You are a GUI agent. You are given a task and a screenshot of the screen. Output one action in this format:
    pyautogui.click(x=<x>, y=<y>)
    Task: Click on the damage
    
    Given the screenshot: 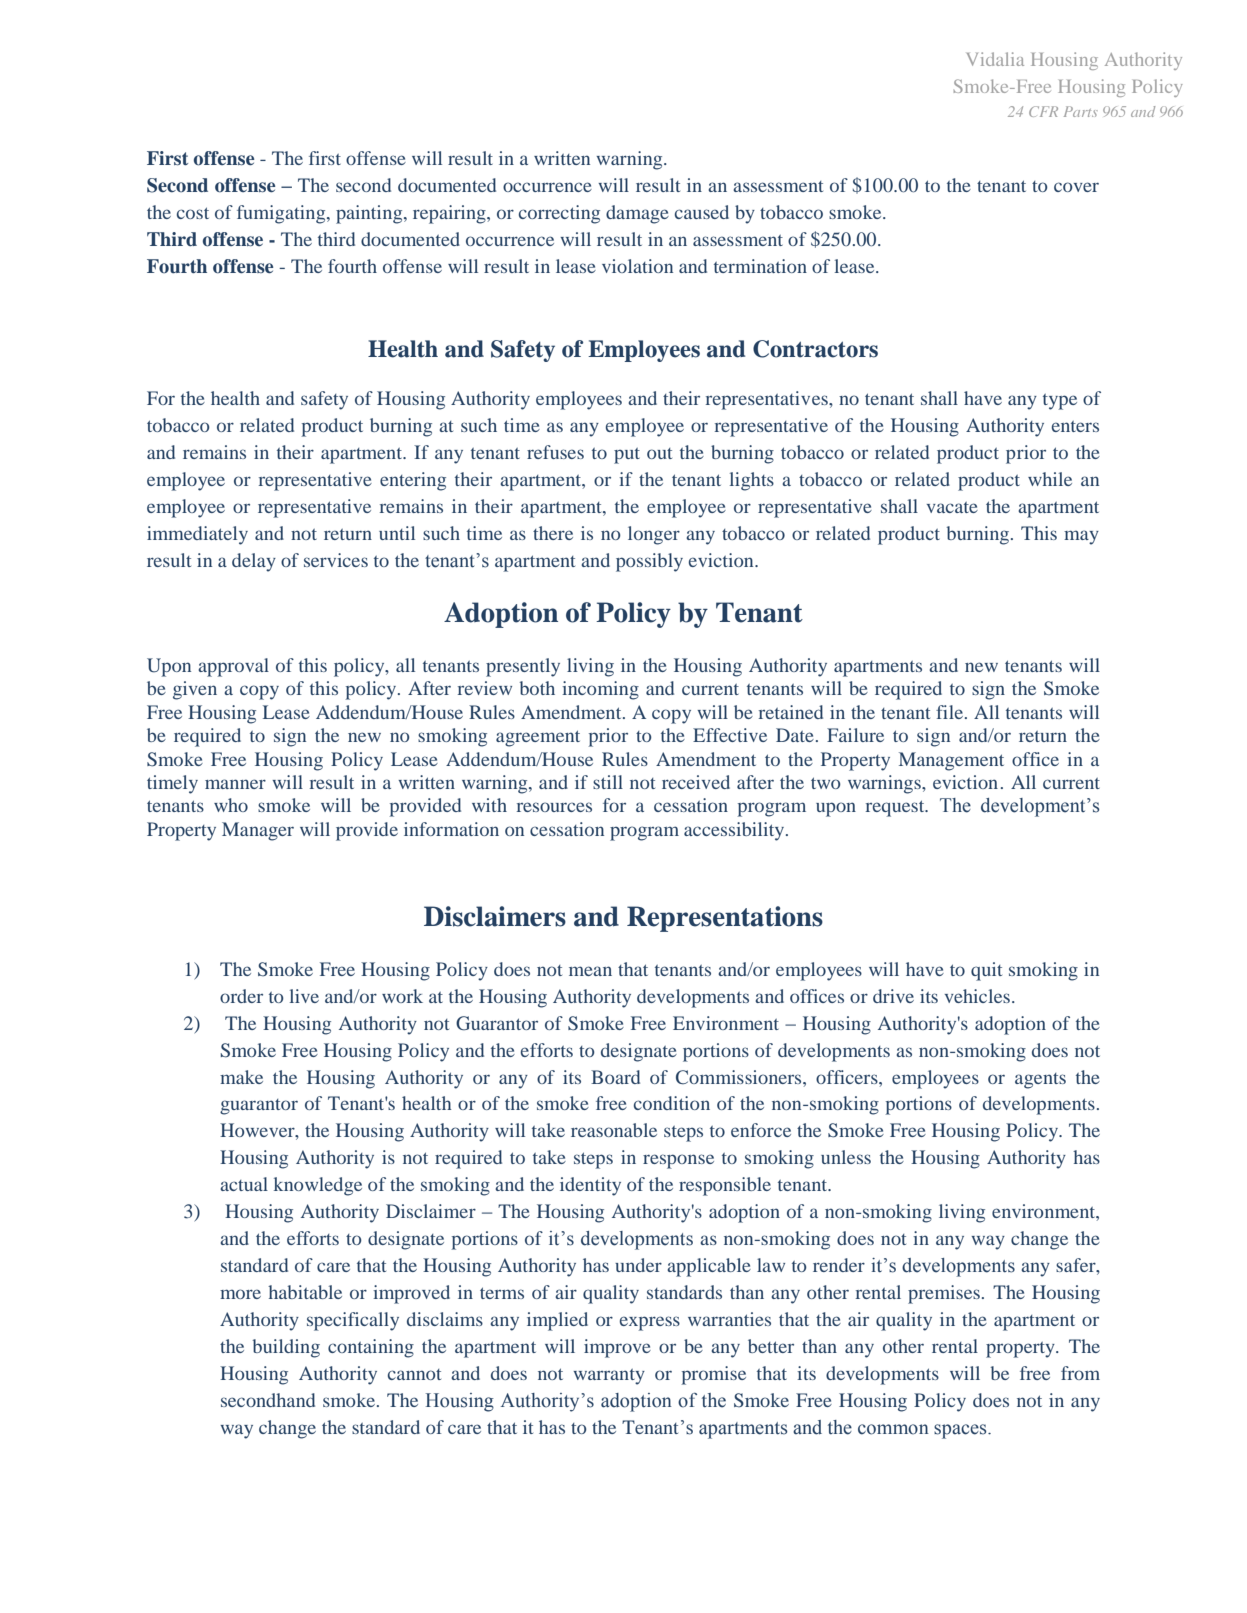 What is the action you would take?
    pyautogui.click(x=637, y=214)
